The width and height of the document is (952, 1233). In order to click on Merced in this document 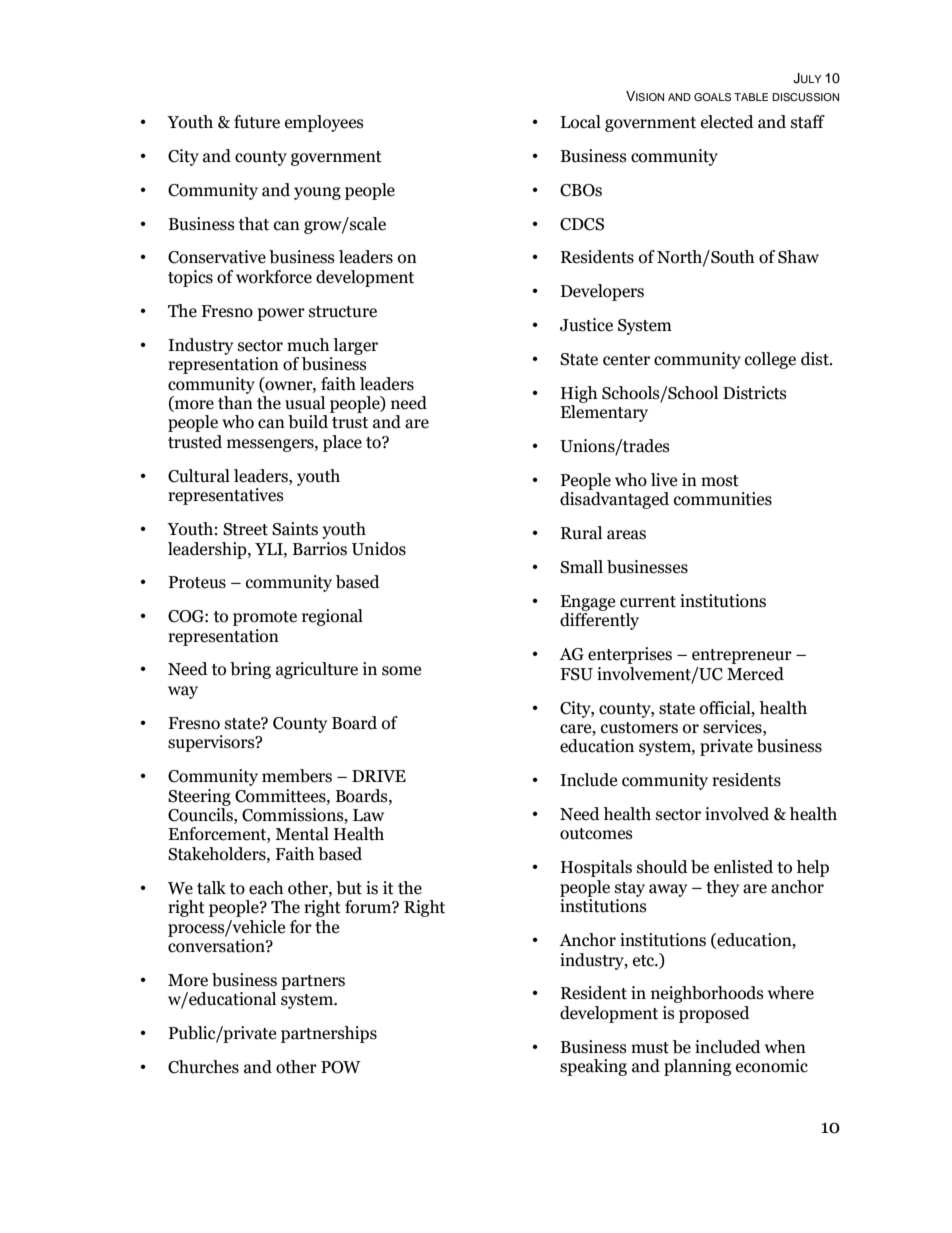, I will do `click(755, 674)`.
